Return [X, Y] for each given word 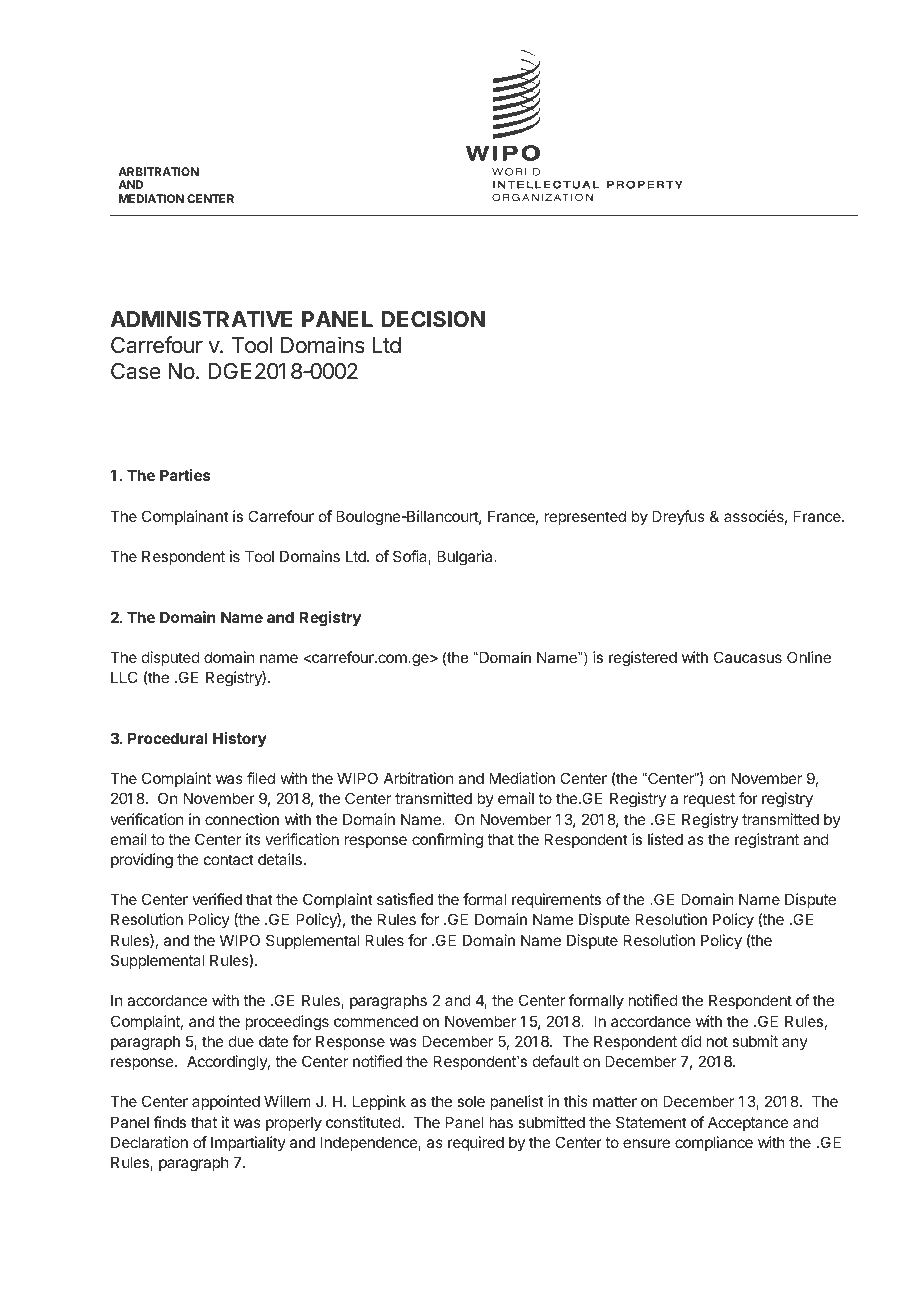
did [691, 1041]
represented [585, 517]
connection [242, 819]
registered [643, 659]
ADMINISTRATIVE [201, 319]
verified [217, 899]
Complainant [185, 517]
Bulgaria [466, 558]
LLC [124, 677]
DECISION [433, 319]
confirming [447, 841]
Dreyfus [678, 517]
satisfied [405, 899]
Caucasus [748, 657]
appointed [226, 1102]
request [709, 800]
